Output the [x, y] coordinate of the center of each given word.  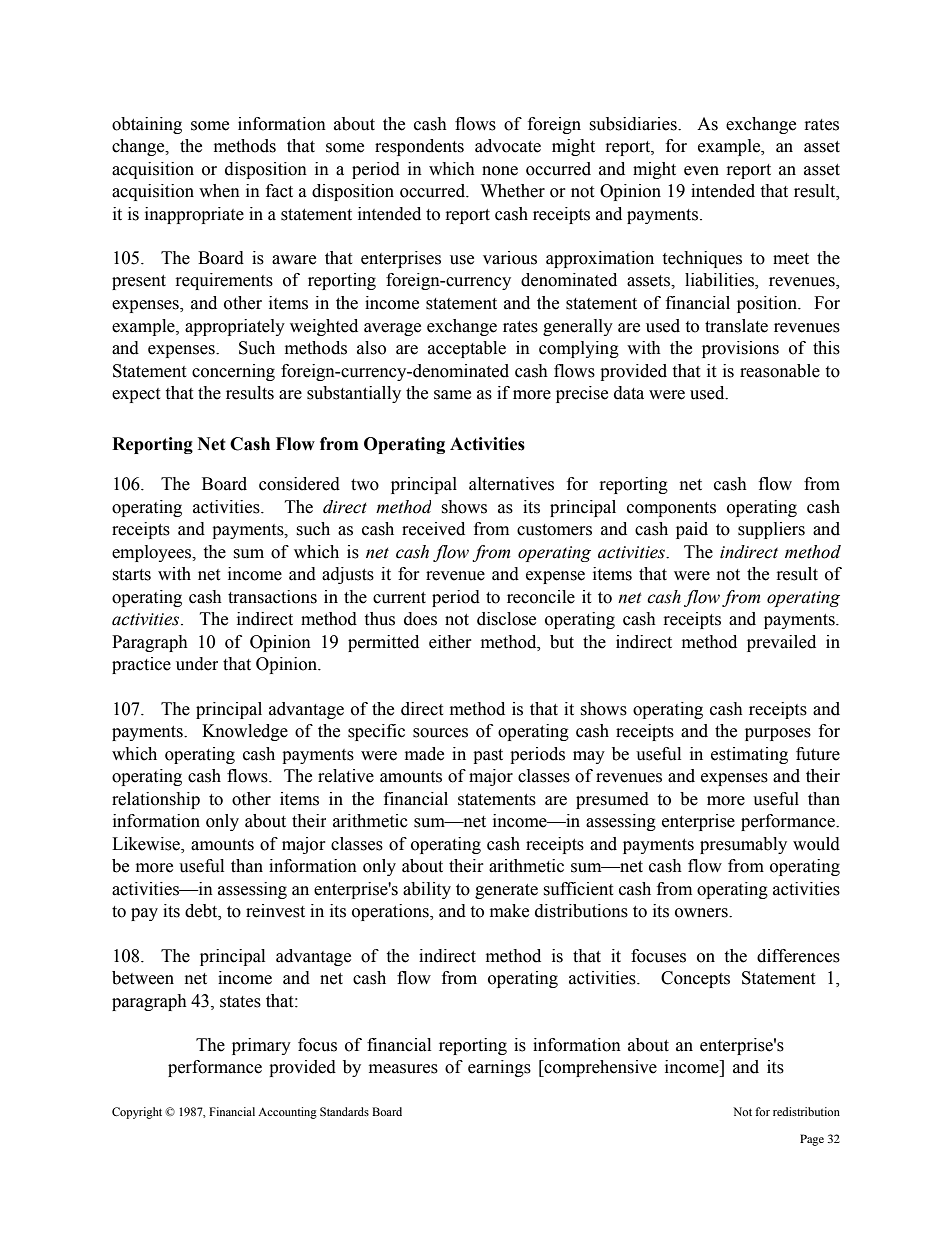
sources [440, 733]
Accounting [287, 1113]
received [433, 529]
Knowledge [245, 732]
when [219, 191]
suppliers [771, 530]
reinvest [275, 911]
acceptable [467, 349]
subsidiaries [634, 124]
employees [153, 553]
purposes [778, 734]
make [509, 911]
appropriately [235, 327]
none [500, 171]
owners [702, 913]
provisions [740, 349]
